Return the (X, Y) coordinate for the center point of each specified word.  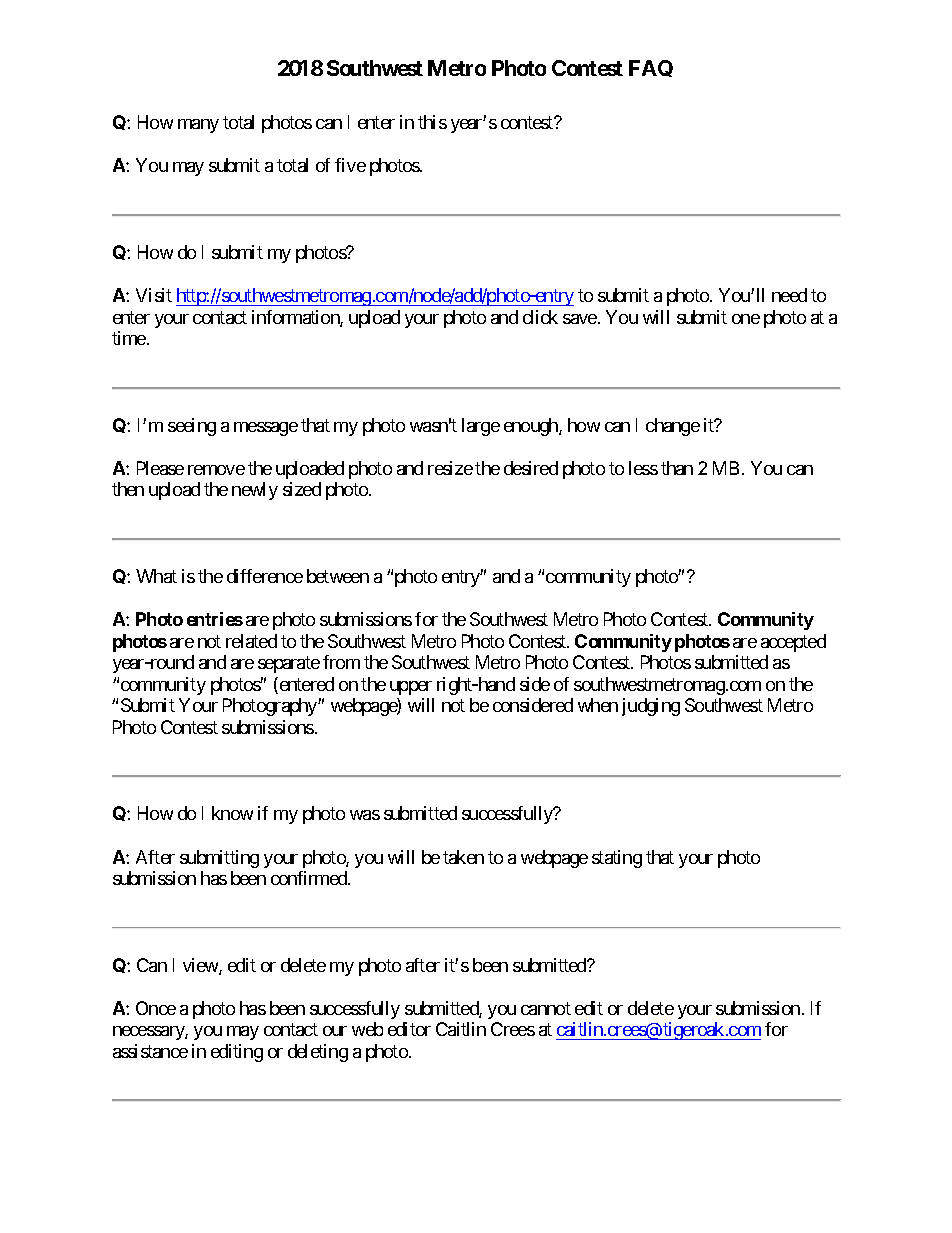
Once (156, 1008)
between (338, 576)
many (198, 126)
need (789, 295)
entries (215, 619)
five (350, 165)
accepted (793, 643)
